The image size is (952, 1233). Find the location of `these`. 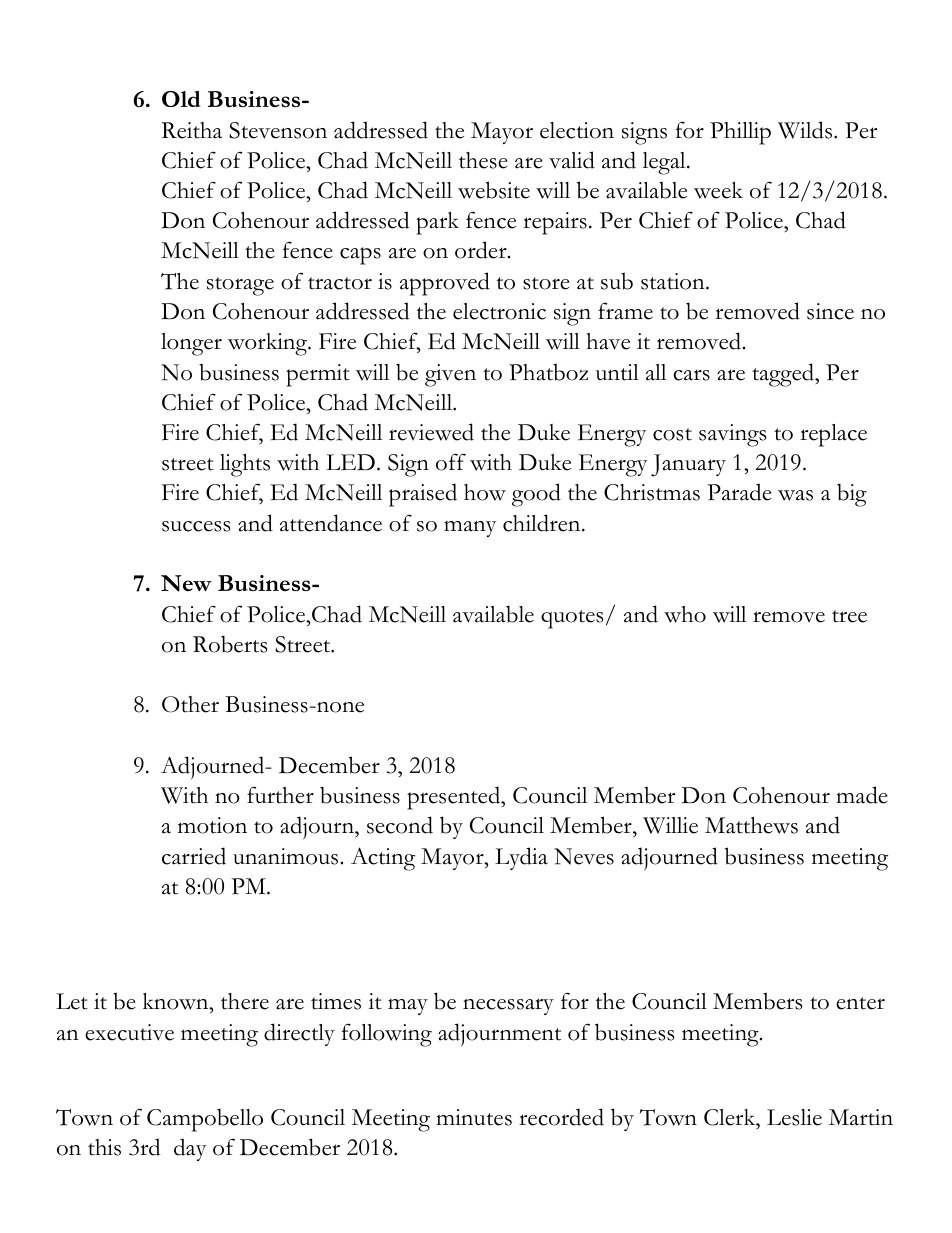

these is located at coordinates (483, 160).
